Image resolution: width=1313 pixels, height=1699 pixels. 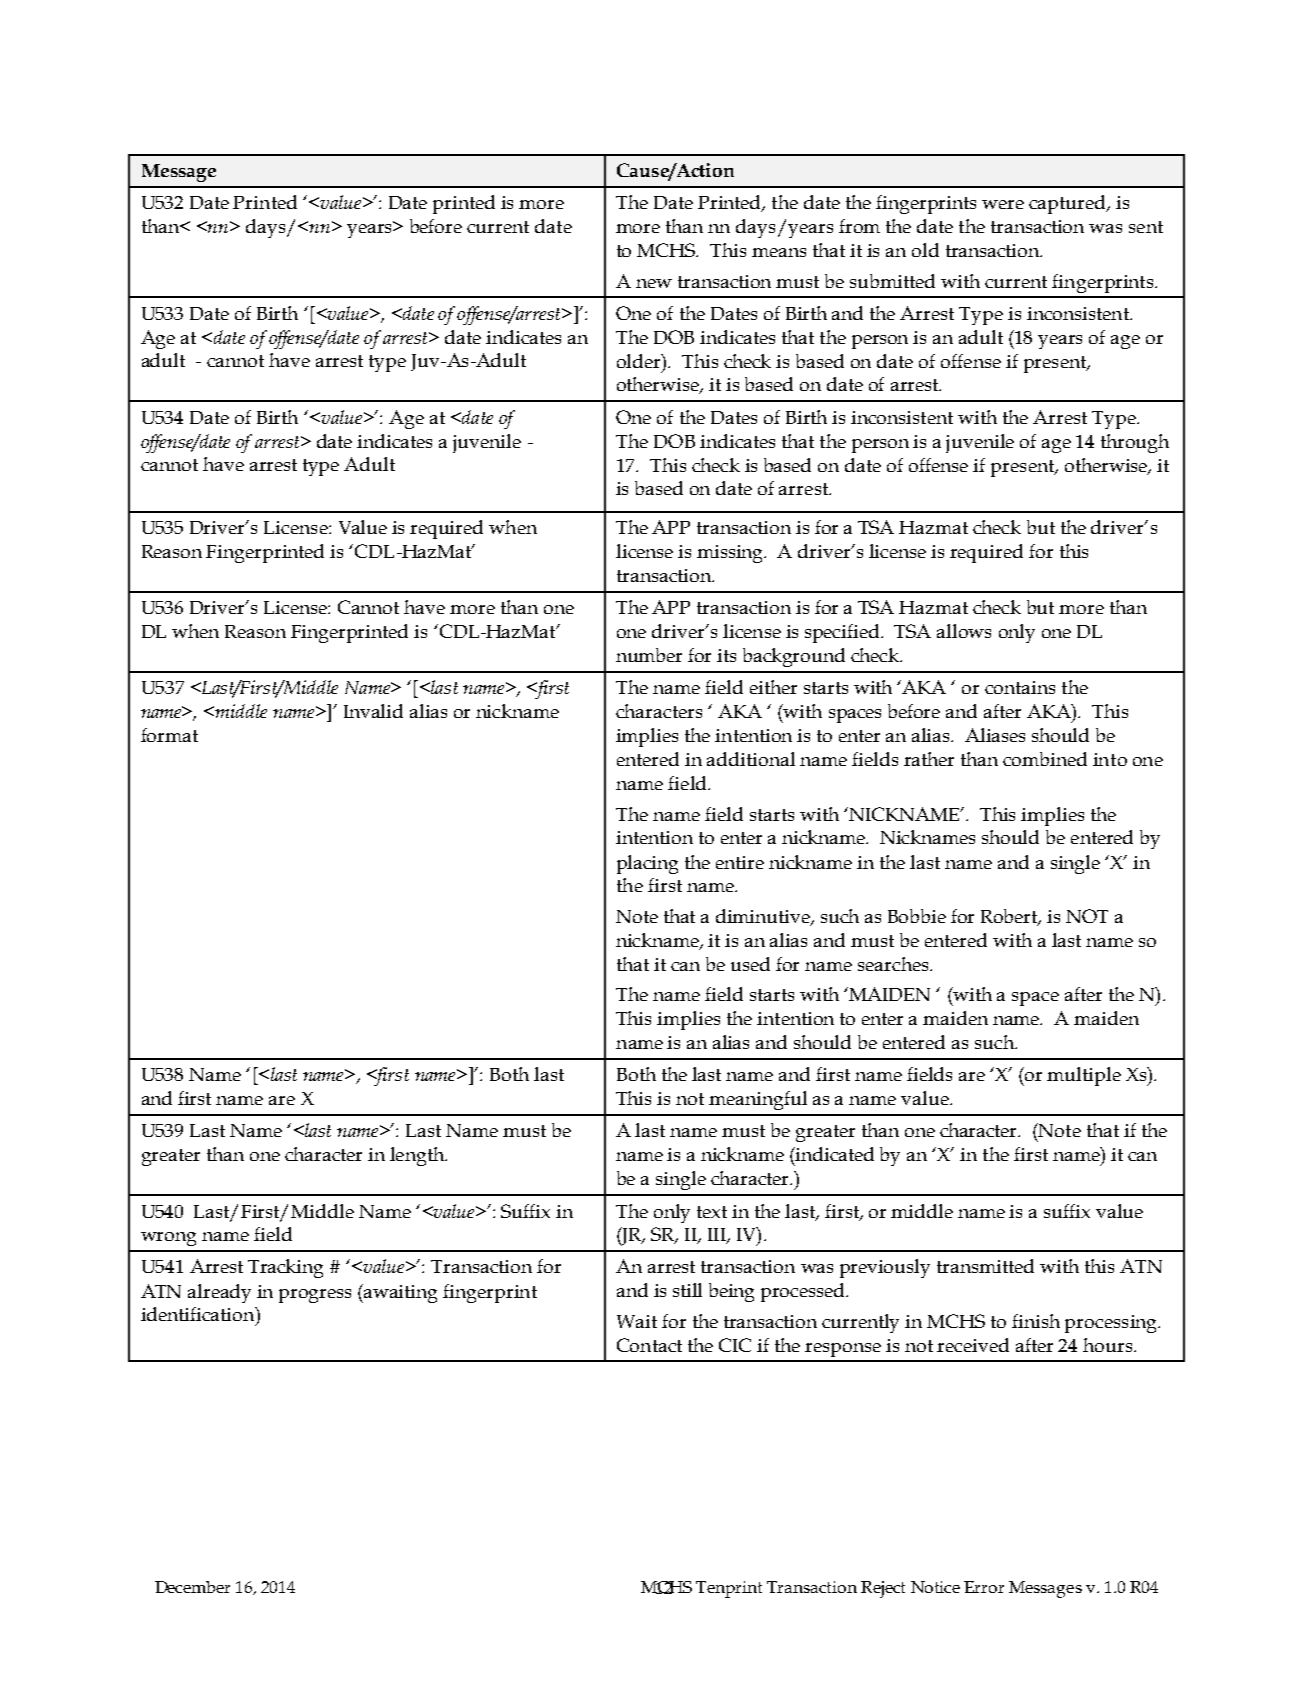 What do you see at coordinates (192, 1587) in the page?
I see `December` at bounding box center [192, 1587].
